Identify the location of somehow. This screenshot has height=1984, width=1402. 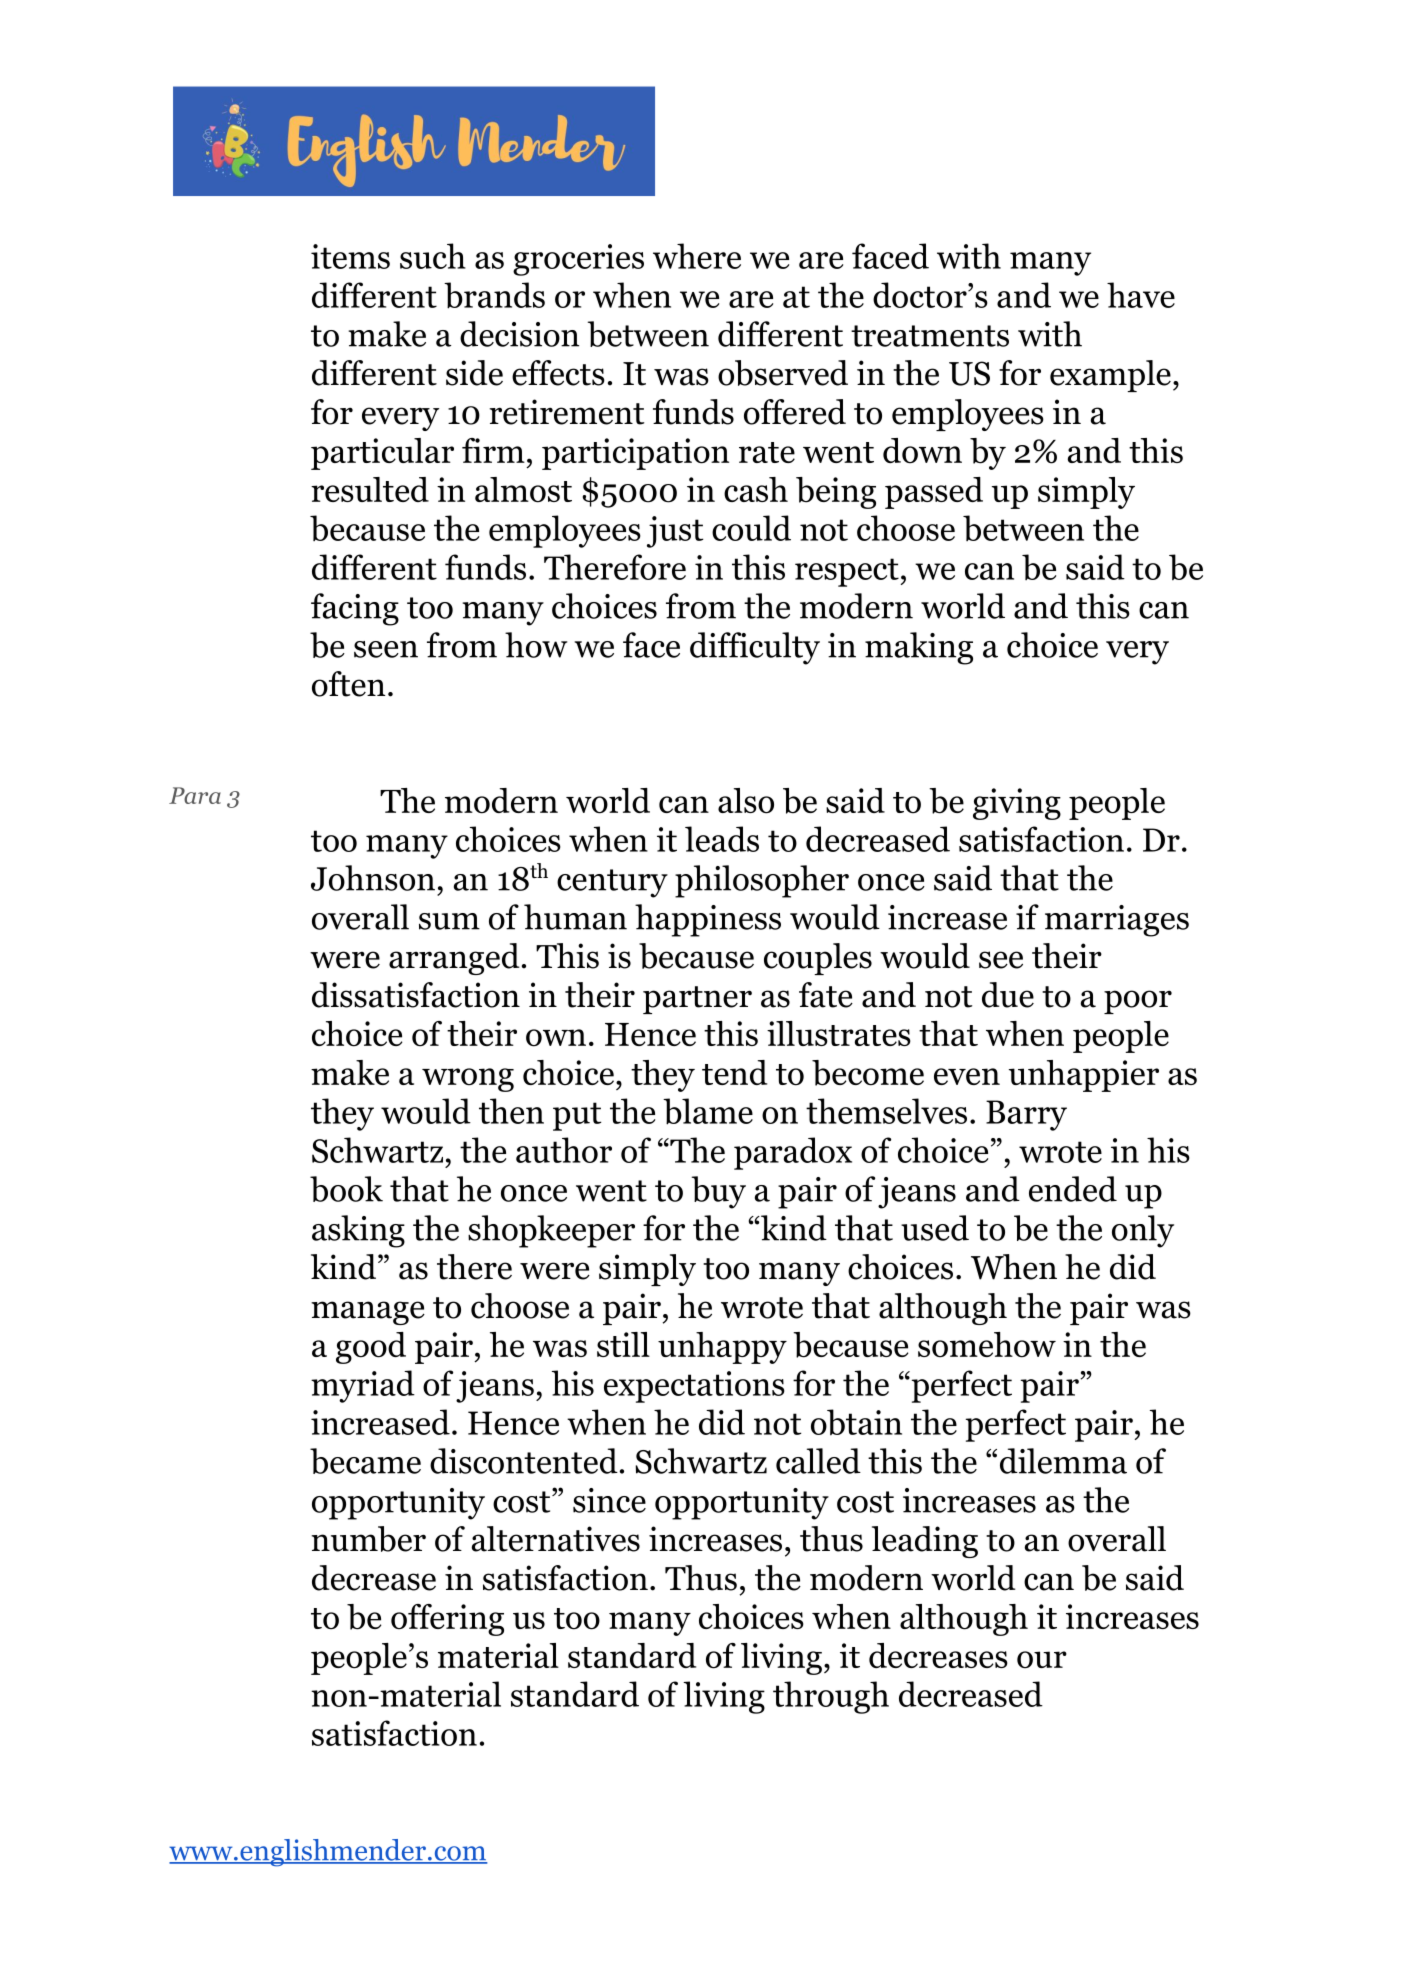
(987, 1345).
